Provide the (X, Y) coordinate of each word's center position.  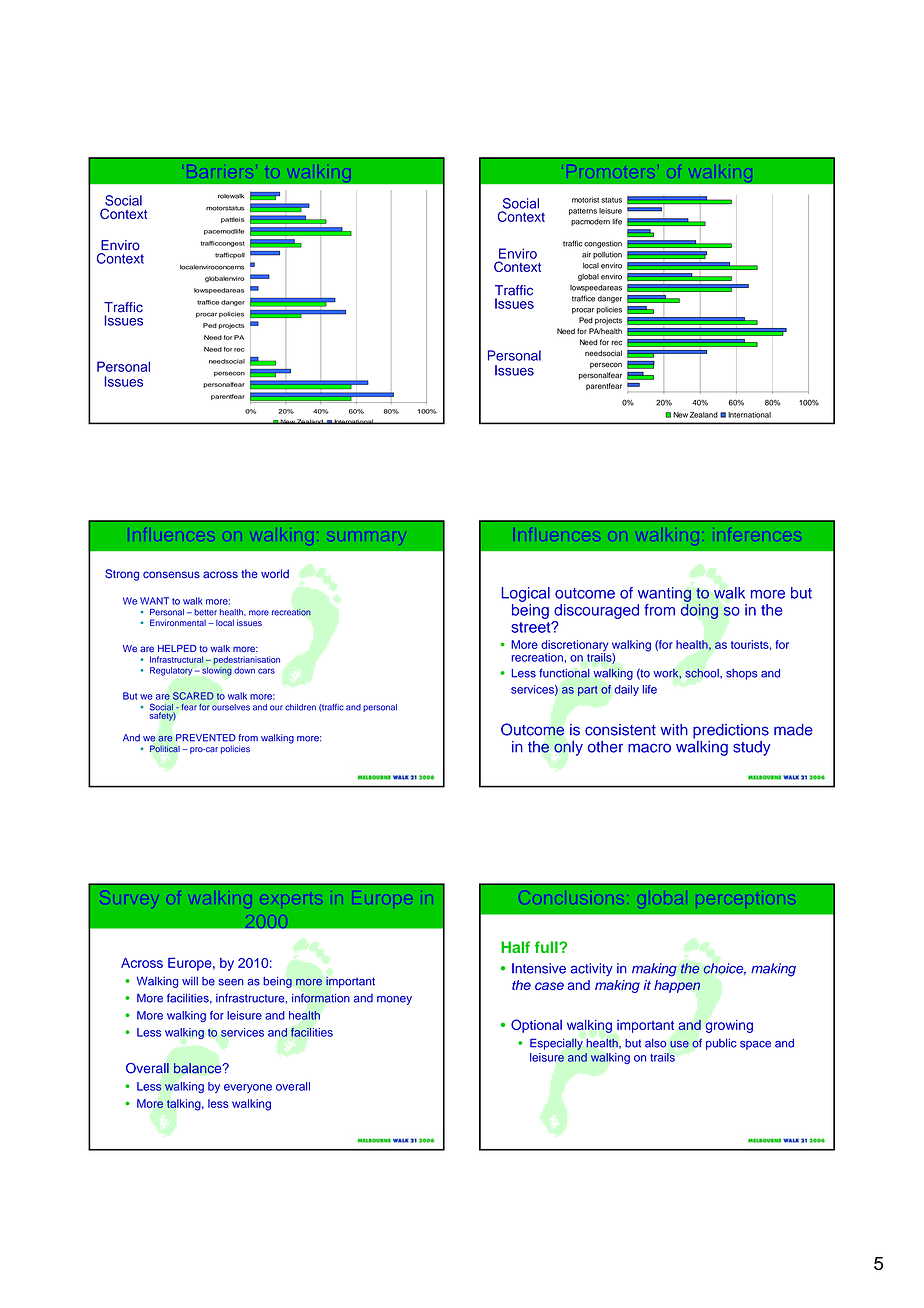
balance (199, 1068)
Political (165, 748)
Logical (525, 594)
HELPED (177, 648)
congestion (603, 244)
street (532, 627)
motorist (585, 200)
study (752, 748)
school (703, 673)
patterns (583, 211)
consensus (171, 575)
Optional (536, 1026)
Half (515, 947)
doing (699, 611)
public (721, 1044)
